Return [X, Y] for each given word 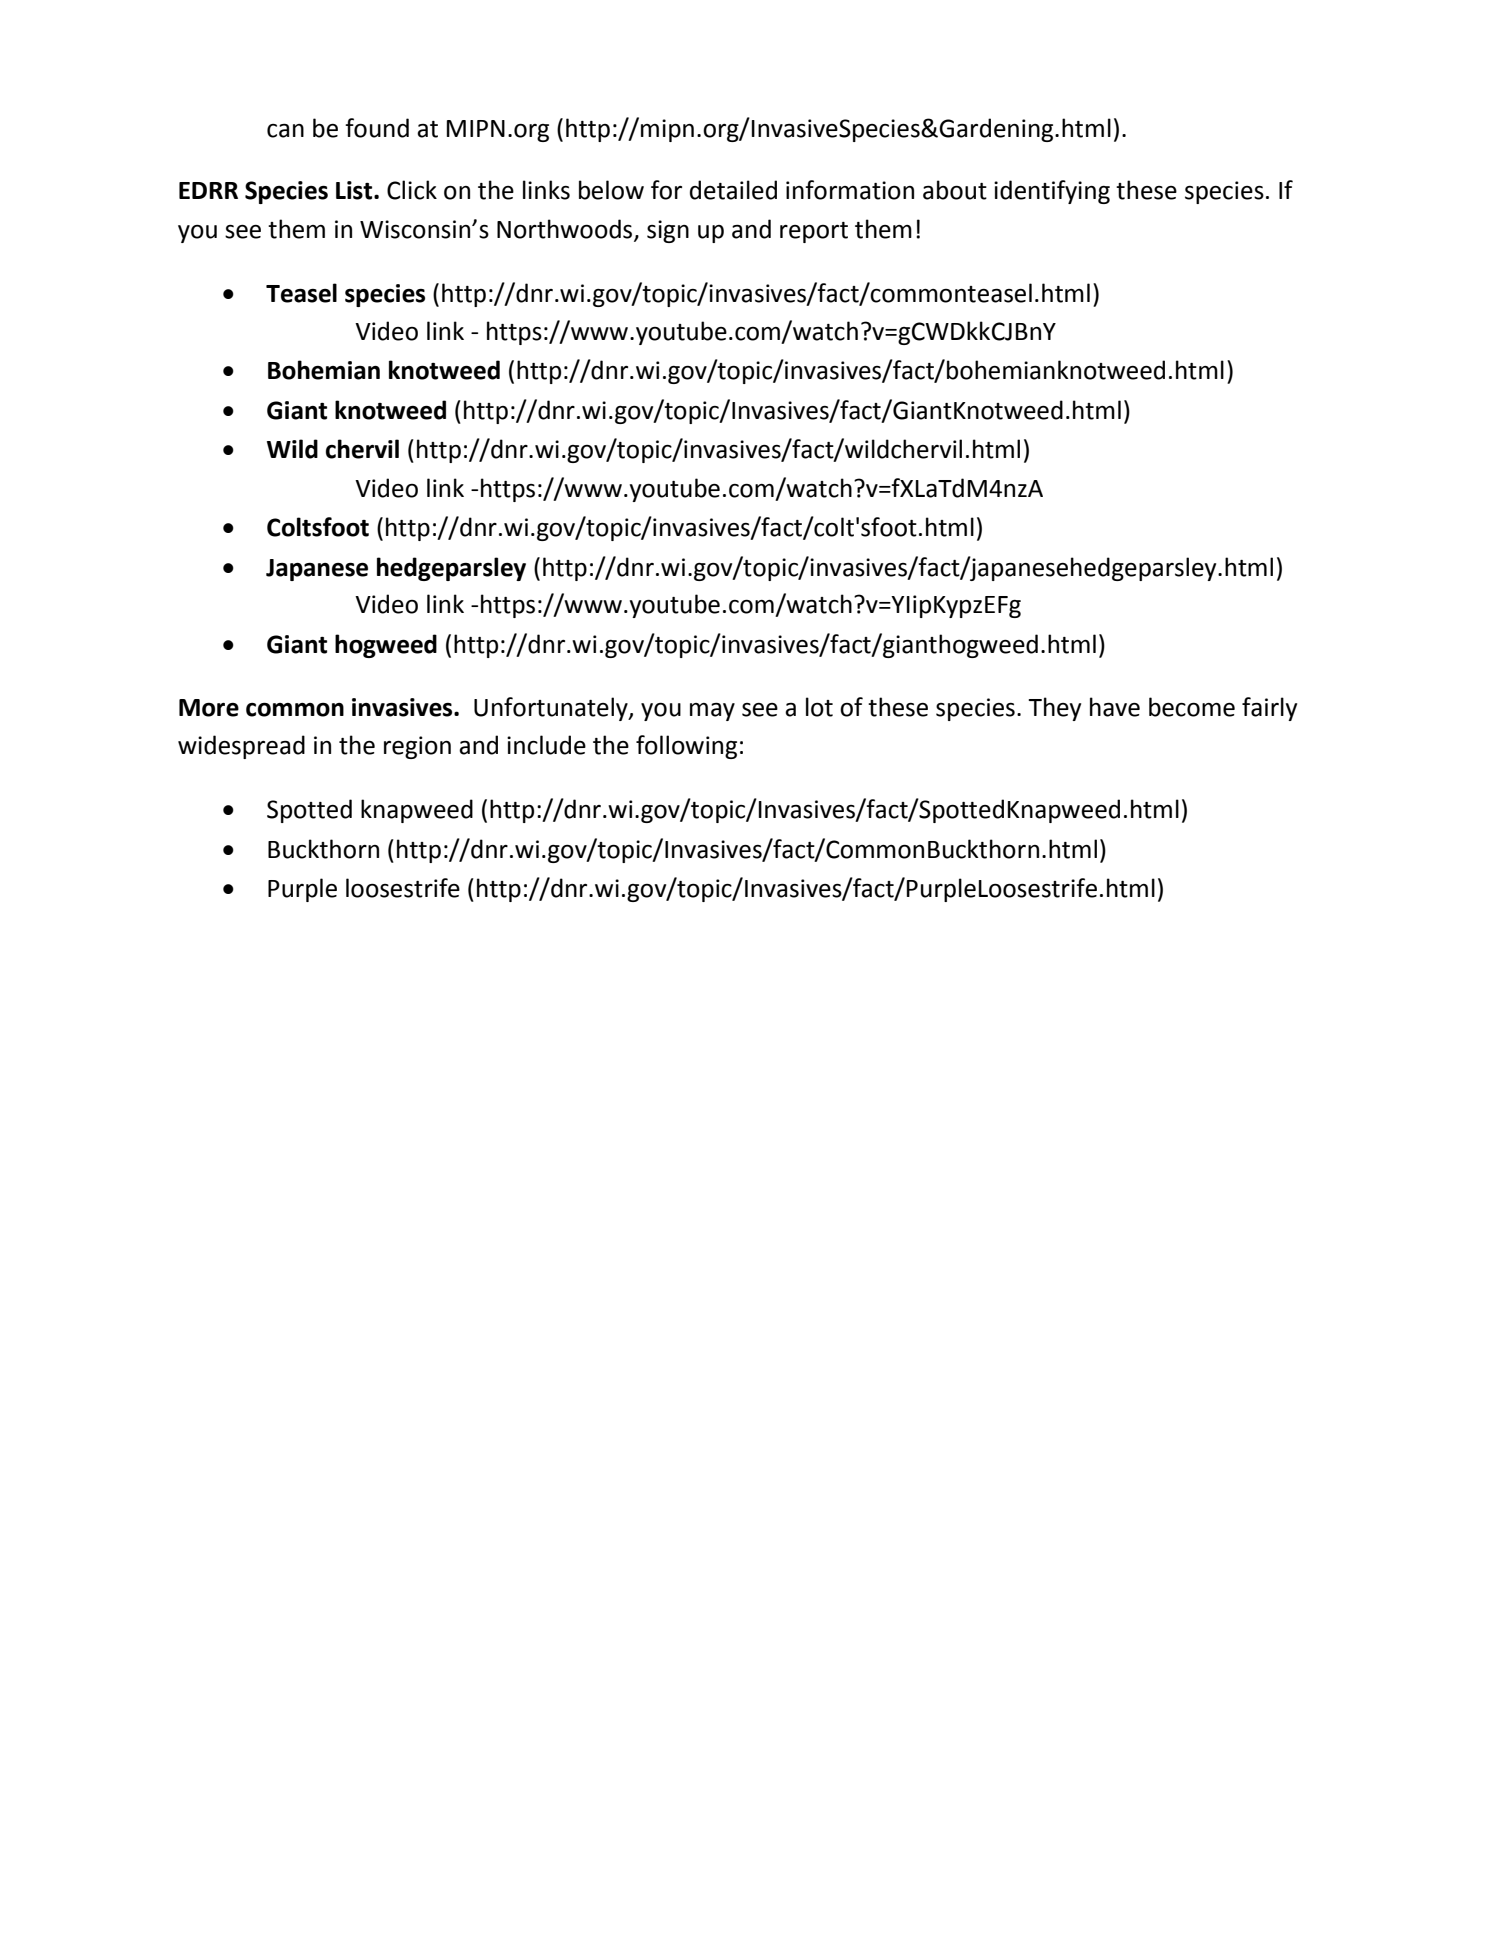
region [417, 747]
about [955, 190]
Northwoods [566, 229]
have [1115, 707]
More [209, 708]
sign [668, 231]
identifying [1052, 192]
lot [819, 707]
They [1054, 709]
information [850, 190]
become [1192, 707]
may [712, 711]
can [285, 130]
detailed [733, 190]
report [814, 232]
